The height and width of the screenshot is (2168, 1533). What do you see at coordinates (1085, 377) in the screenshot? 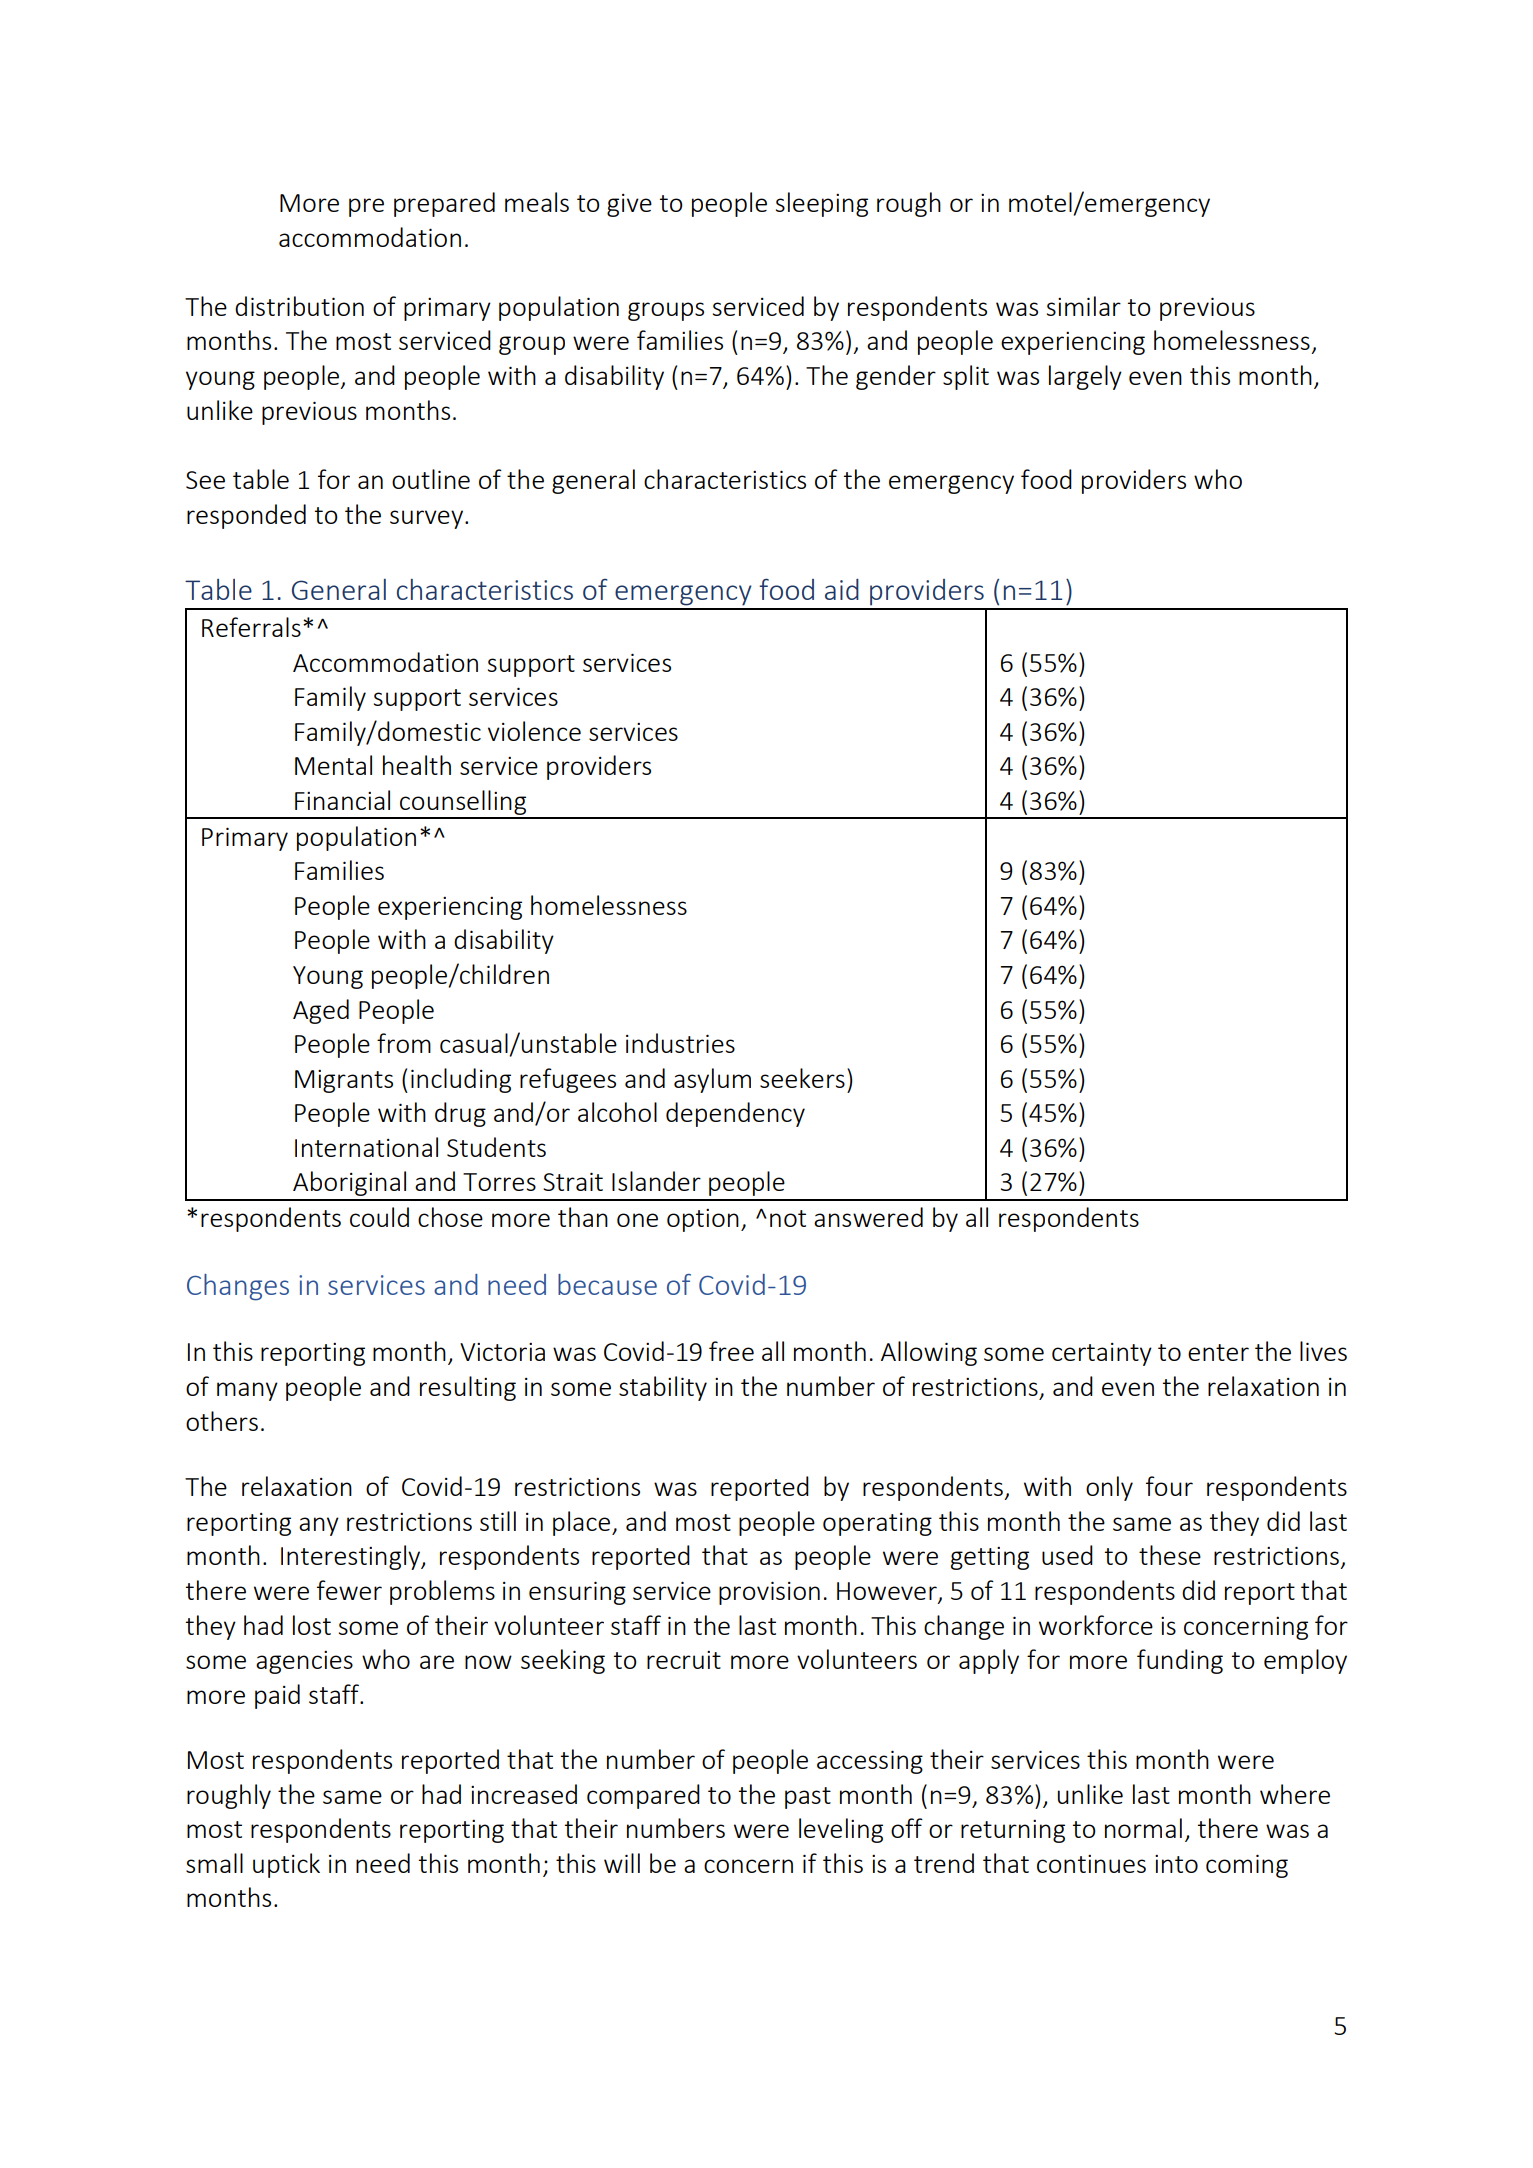
I see `largely` at bounding box center [1085, 377].
